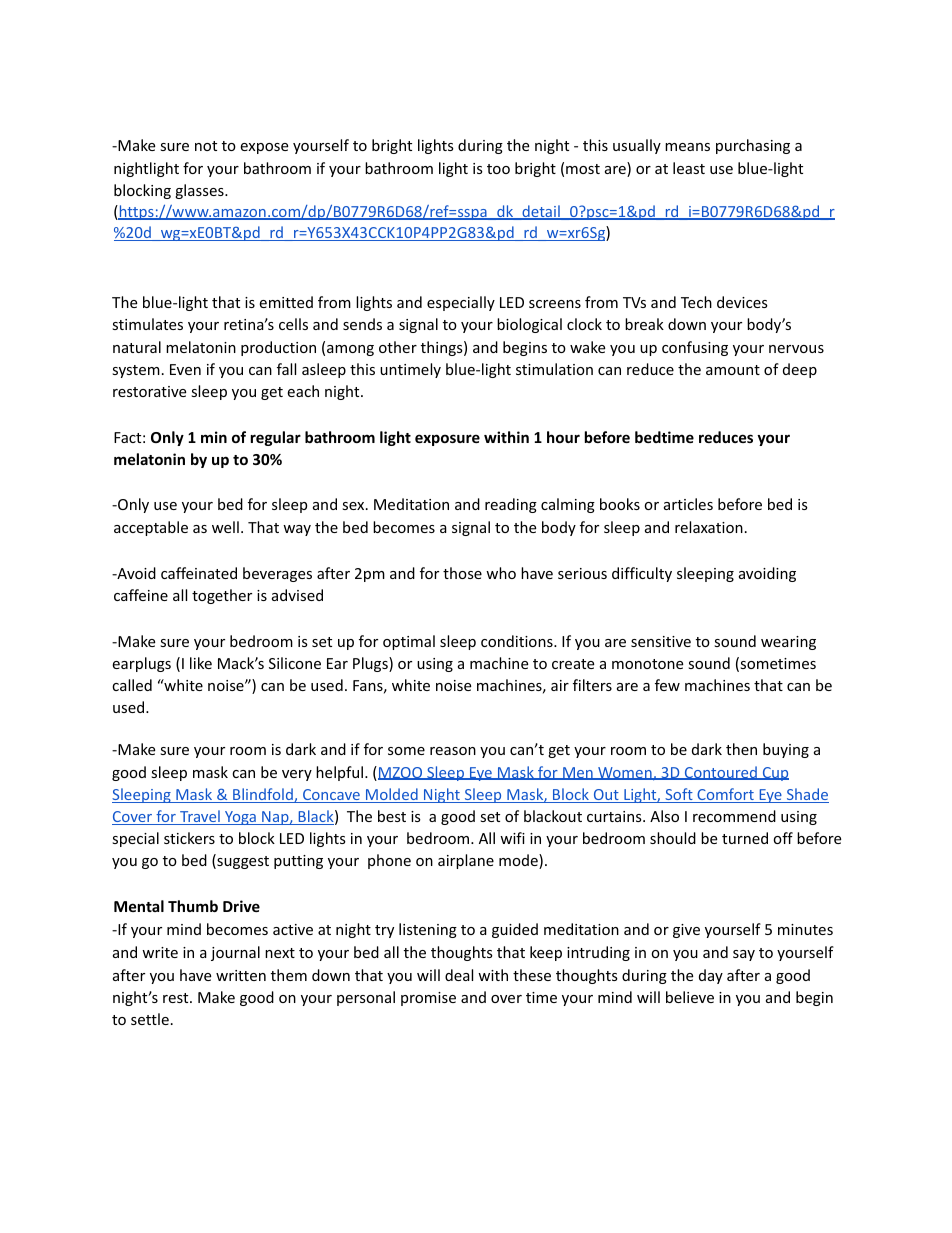 The width and height of the image is (952, 1233). I want to click on reason, so click(453, 751).
